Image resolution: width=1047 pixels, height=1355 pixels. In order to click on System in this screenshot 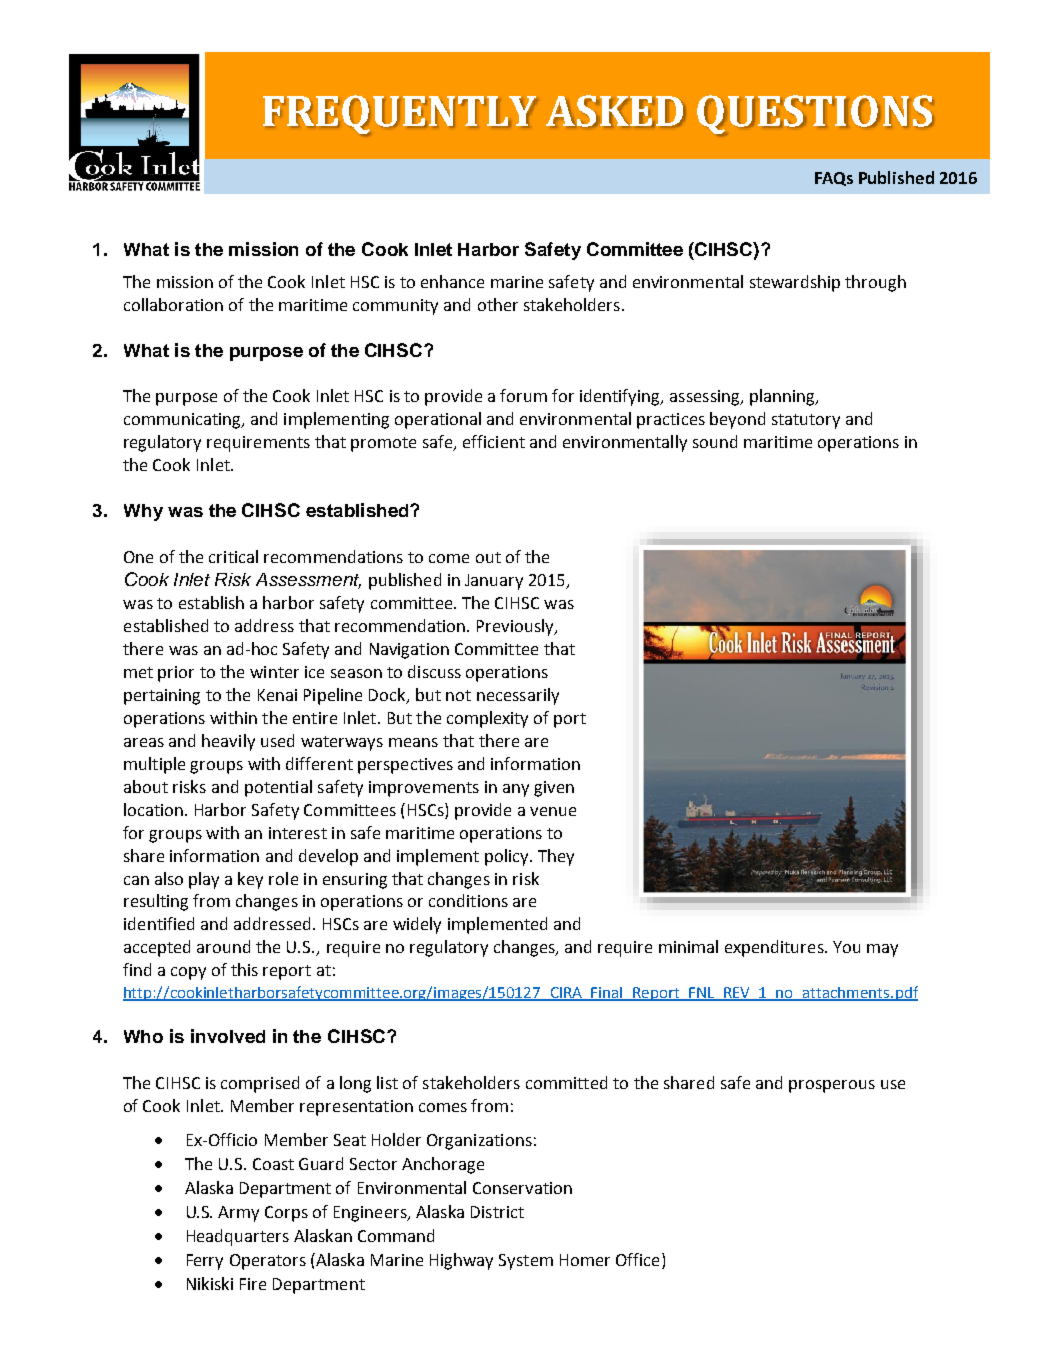, I will do `click(526, 1262)`.
